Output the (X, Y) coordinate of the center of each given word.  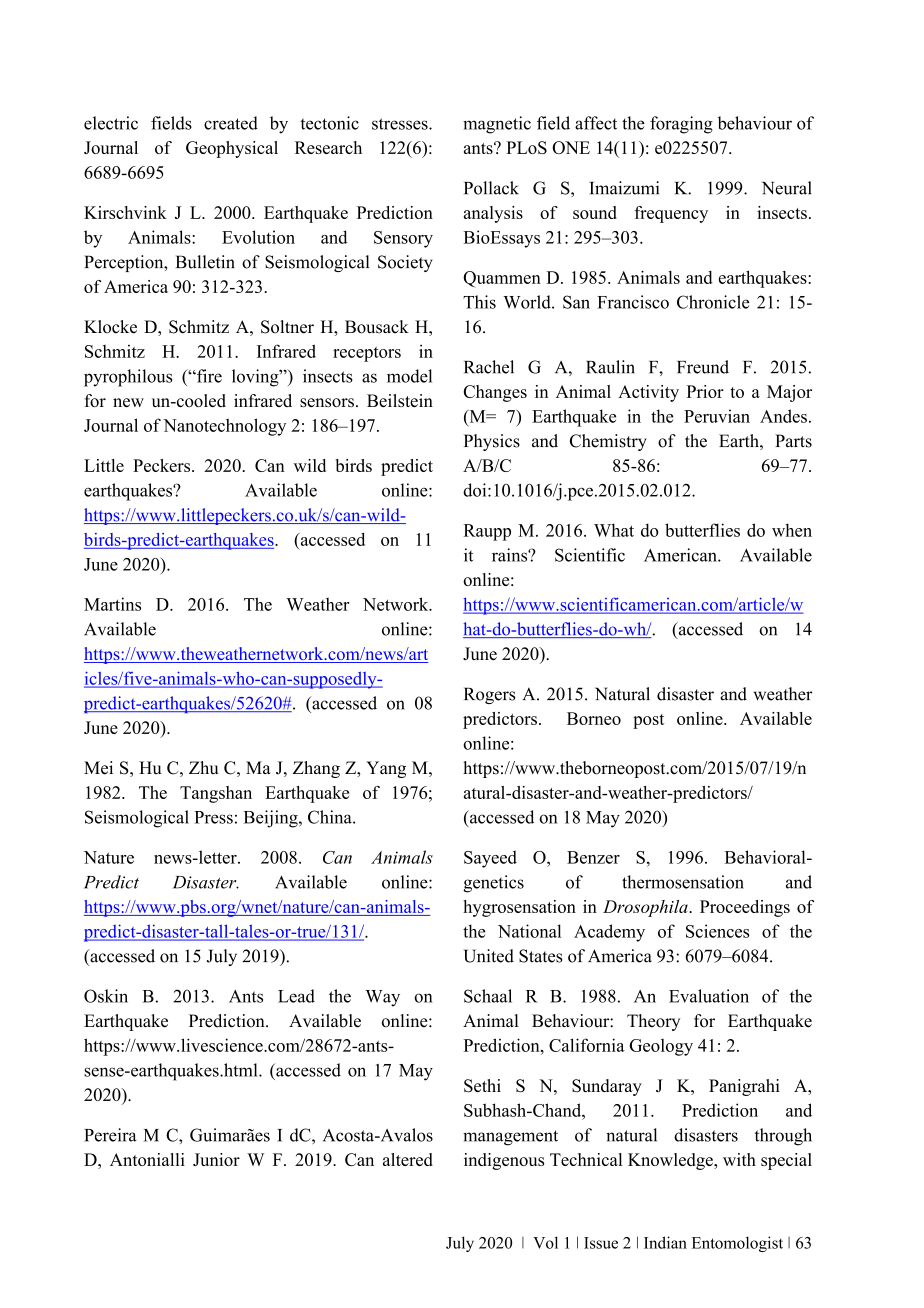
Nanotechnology (224, 427)
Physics (492, 442)
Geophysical (232, 149)
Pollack (491, 188)
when (792, 530)
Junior (216, 1159)
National (529, 931)
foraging (681, 125)
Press (213, 817)
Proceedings (745, 908)
